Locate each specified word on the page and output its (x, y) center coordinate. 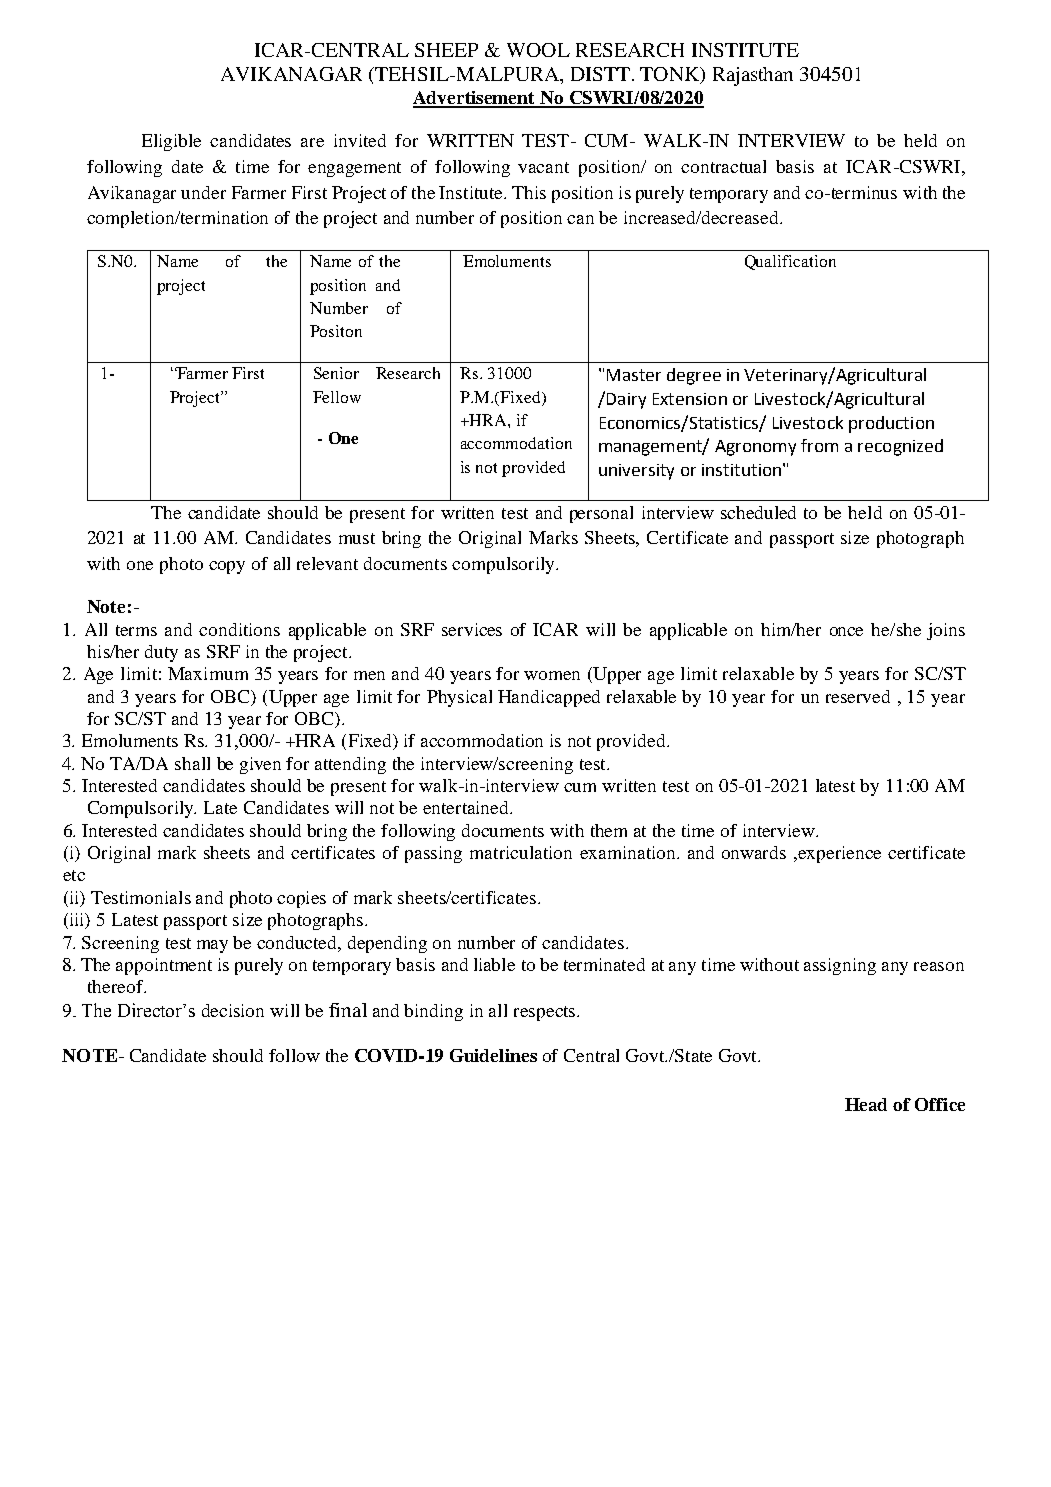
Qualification (790, 262)
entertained (467, 807)
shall (192, 763)
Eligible (171, 142)
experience (838, 854)
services (472, 629)
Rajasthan (753, 76)
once (846, 631)
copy (227, 567)
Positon (336, 331)
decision (233, 1010)
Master (634, 375)
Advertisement (475, 99)
